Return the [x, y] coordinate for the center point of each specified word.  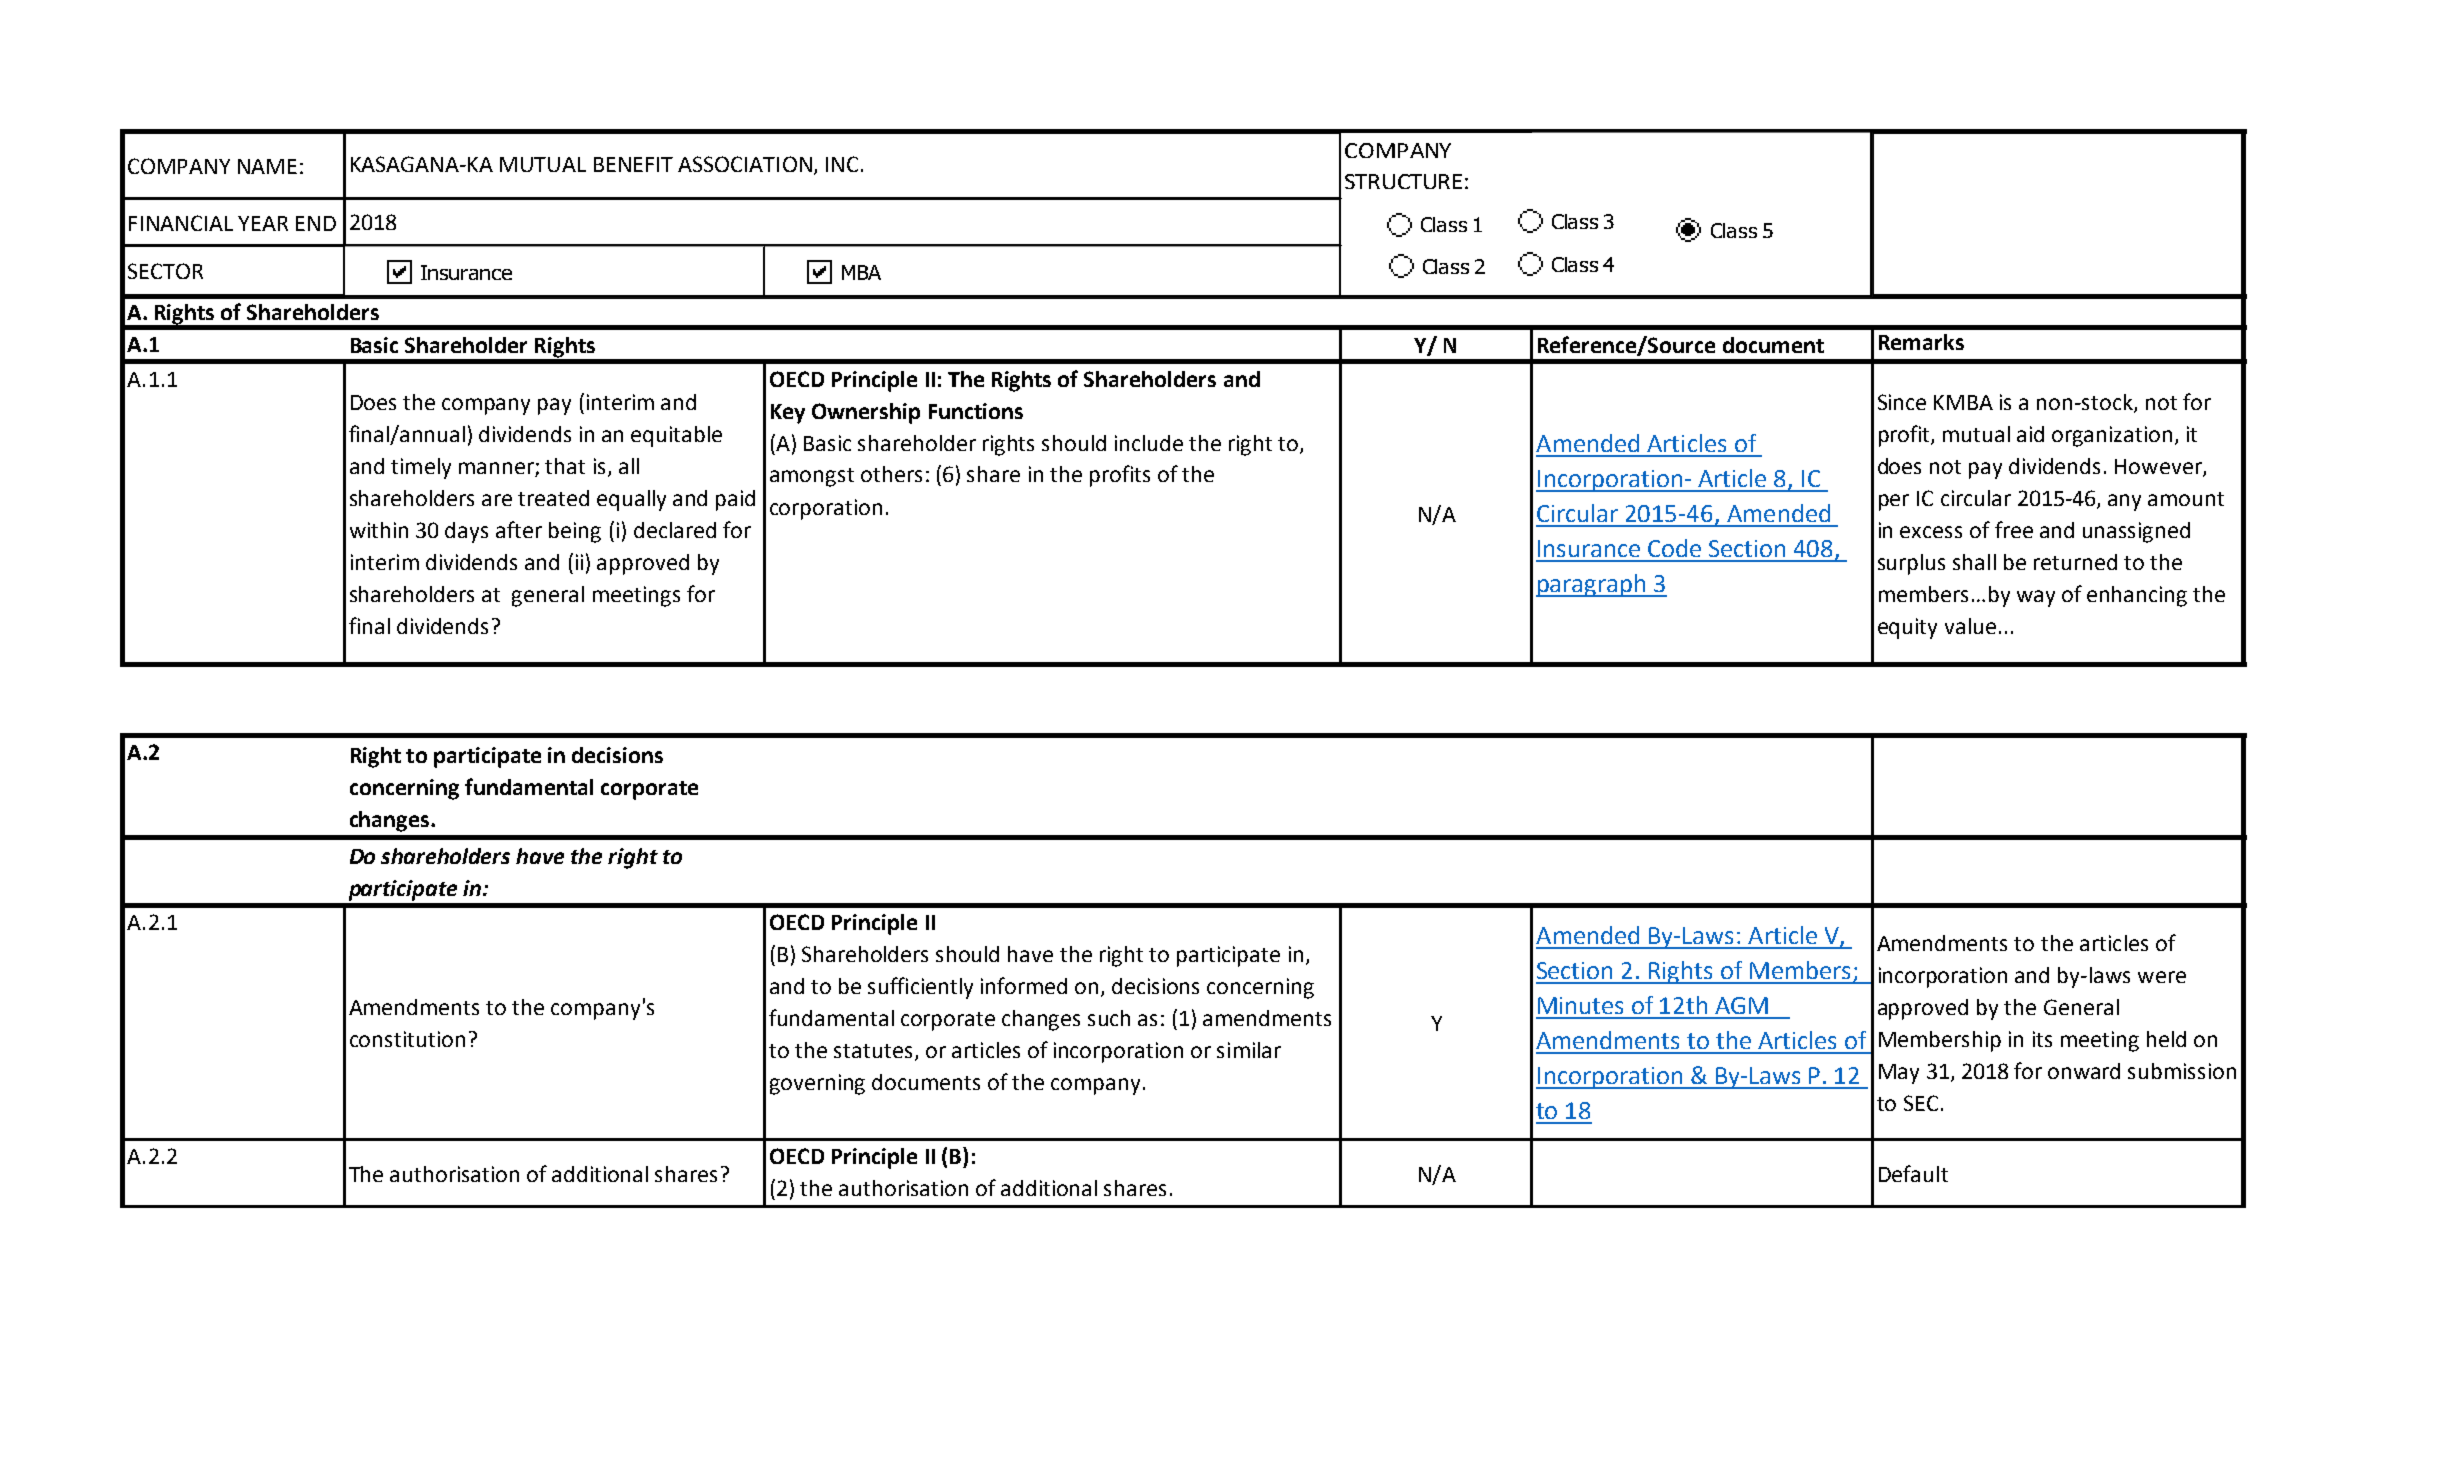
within [379, 530]
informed [1024, 985]
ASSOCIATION [745, 164]
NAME [267, 166]
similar [1249, 1050]
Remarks [1921, 342]
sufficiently [920, 988]
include [1149, 443]
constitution [407, 1039]
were [2162, 977]
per [1894, 502]
